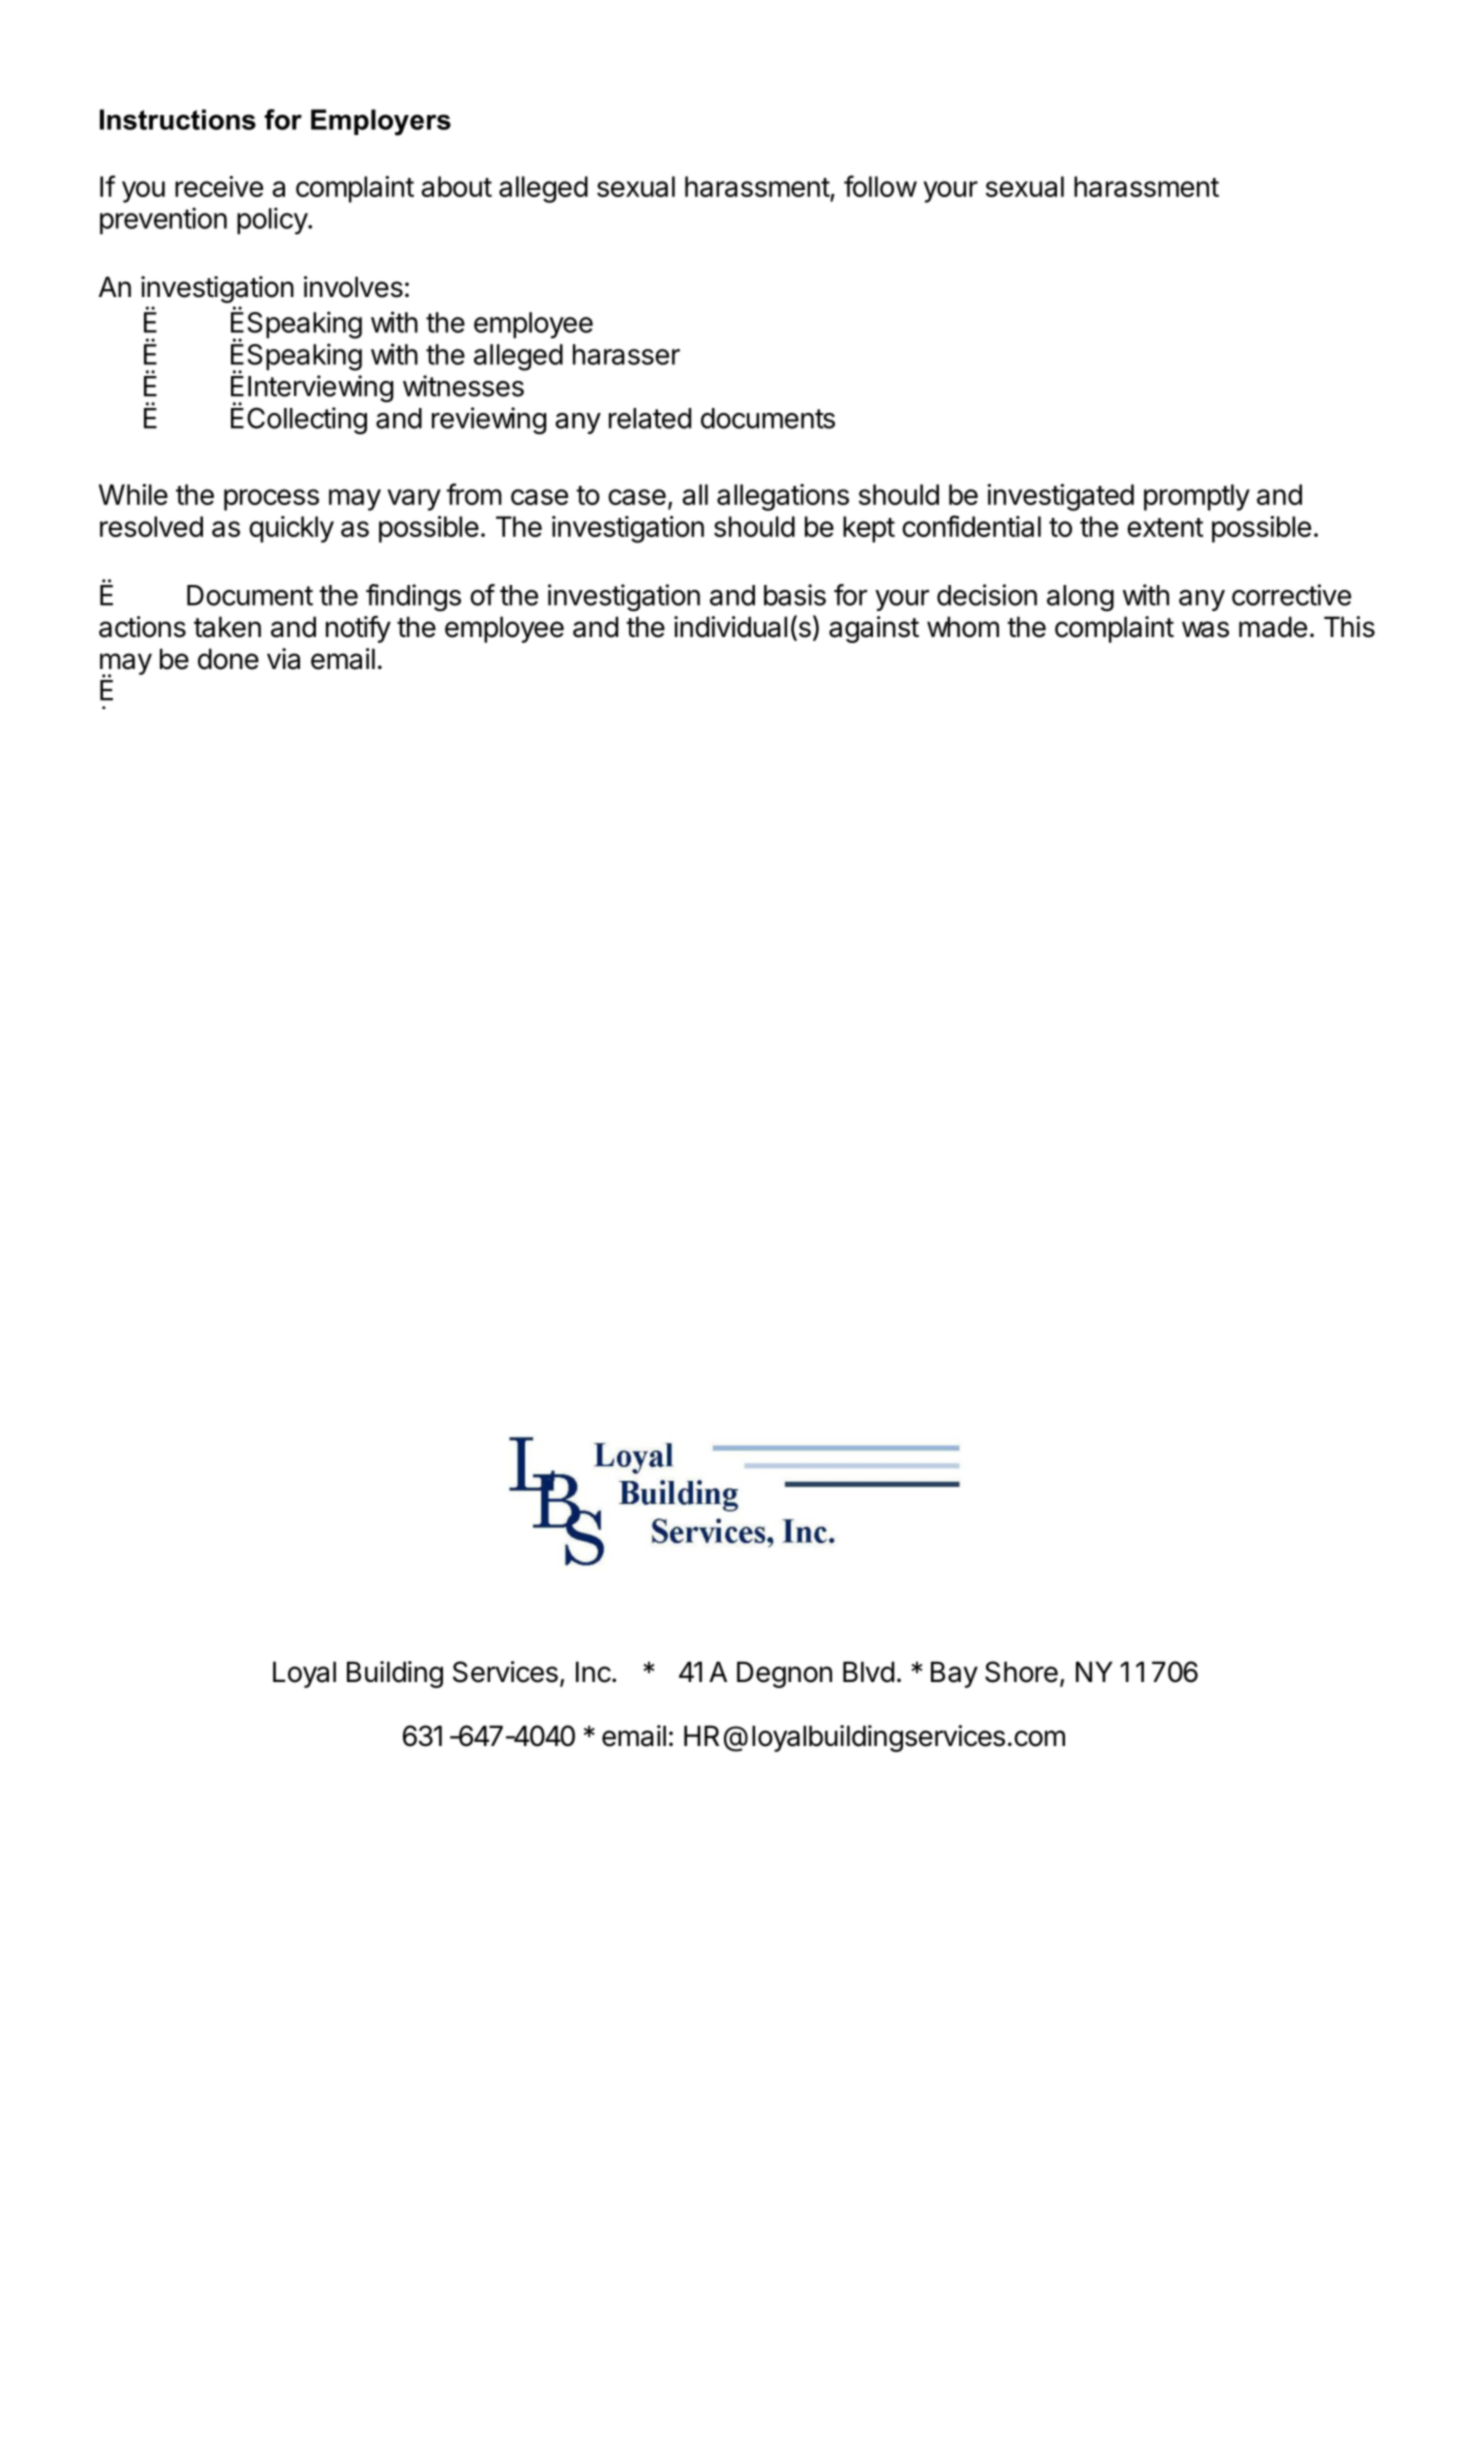 The image size is (1479, 2437). Describe the element at coordinates (219, 186) in the image. I see `receive` at that location.
